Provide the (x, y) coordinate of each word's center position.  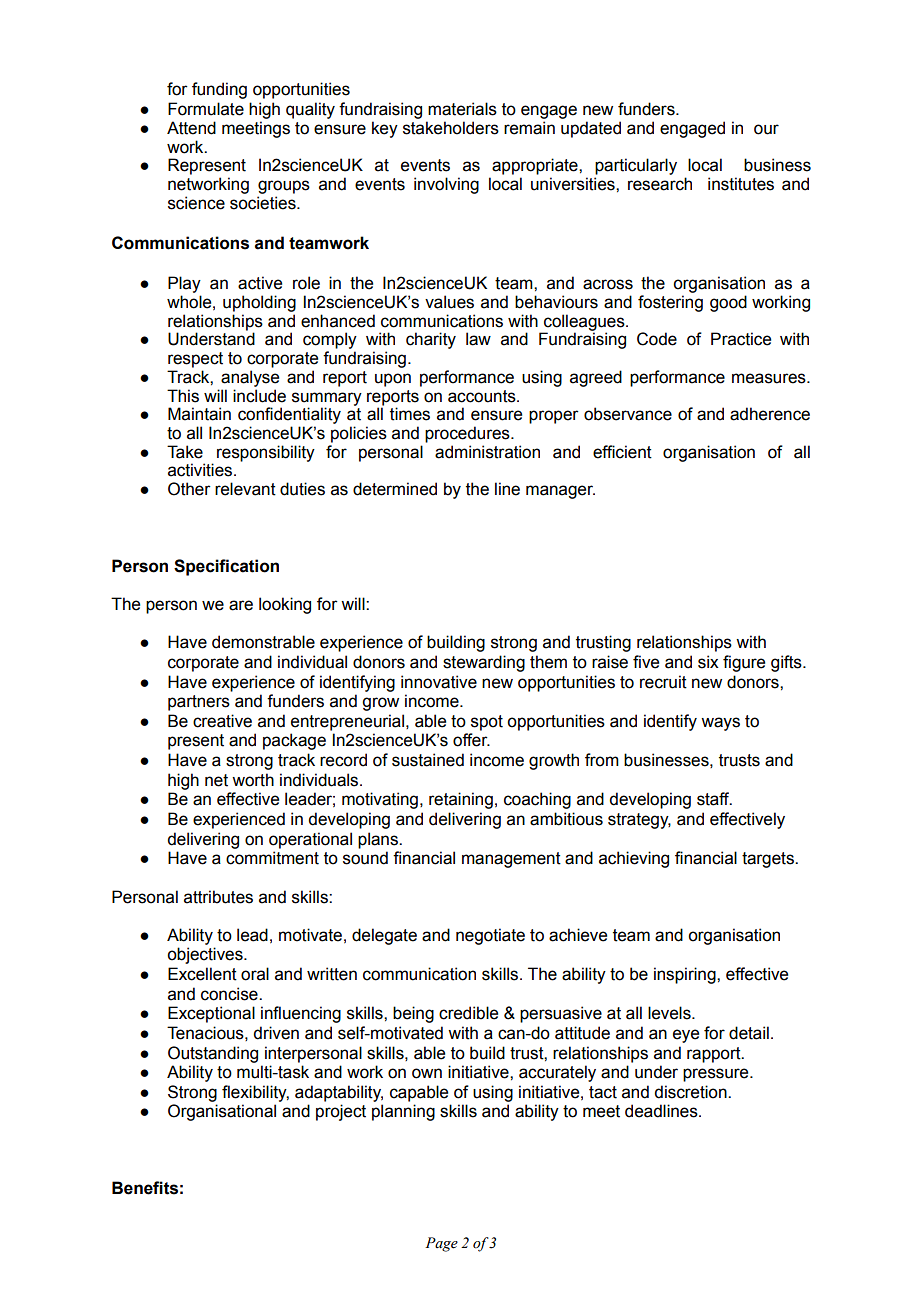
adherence (770, 414)
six (708, 662)
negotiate (490, 936)
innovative (439, 682)
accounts (483, 396)
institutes (741, 184)
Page (441, 1244)
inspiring (686, 975)
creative (222, 721)
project (341, 1112)
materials (462, 109)
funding (219, 90)
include (259, 396)
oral (255, 974)
